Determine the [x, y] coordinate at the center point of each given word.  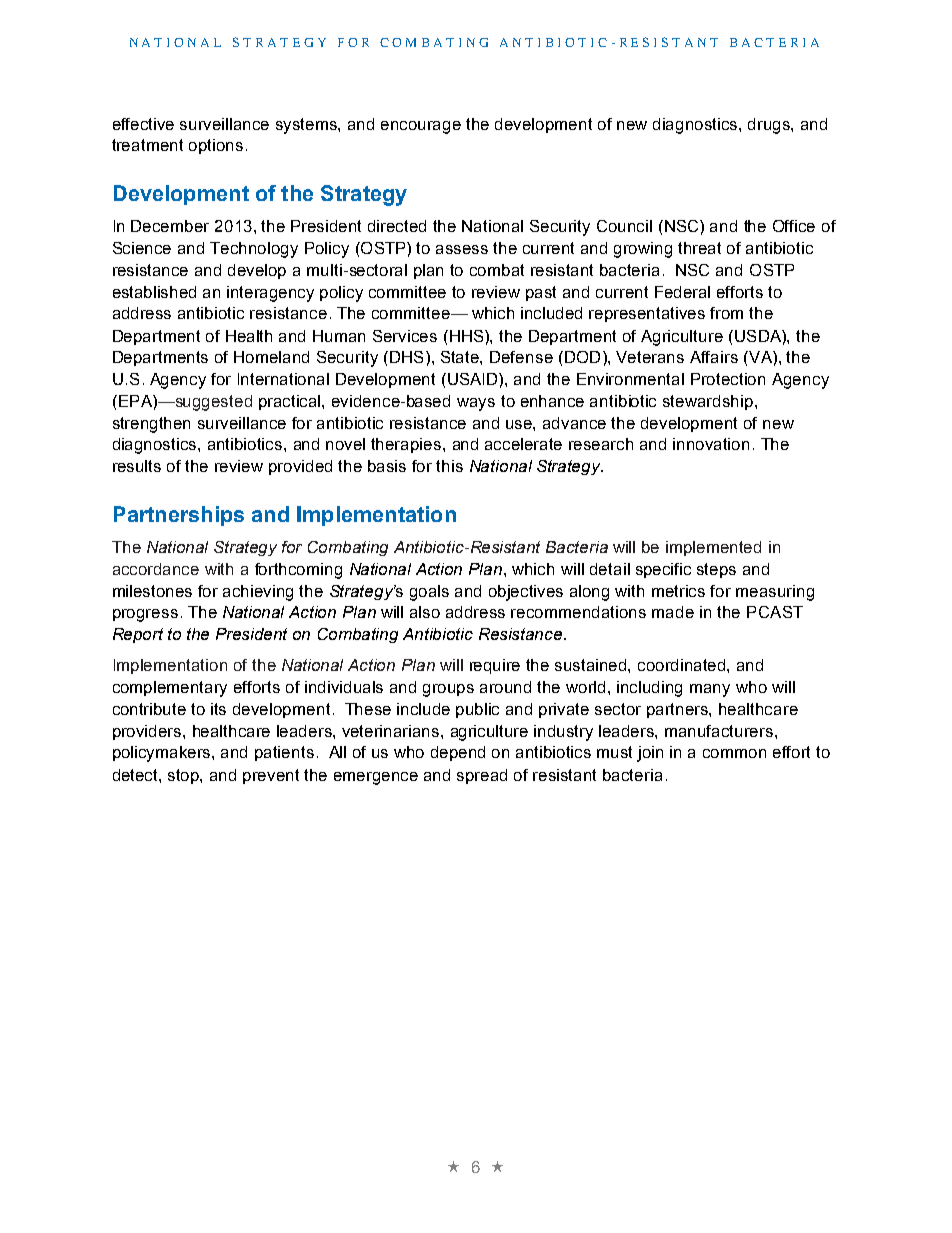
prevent [271, 776]
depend [458, 753]
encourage [421, 127]
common [734, 753]
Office [794, 226]
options [216, 146]
